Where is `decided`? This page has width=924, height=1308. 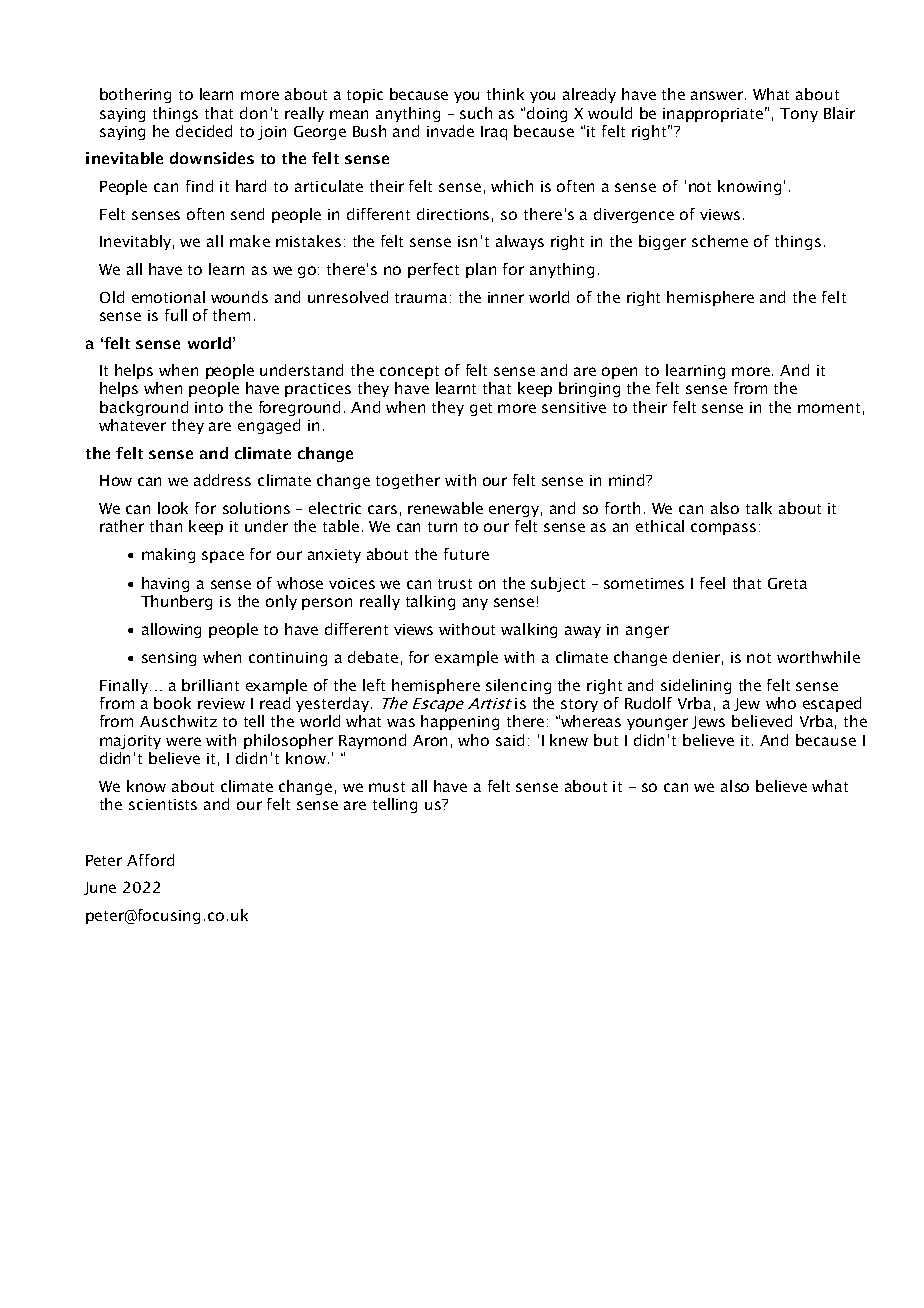 decided is located at coordinates (204, 131).
